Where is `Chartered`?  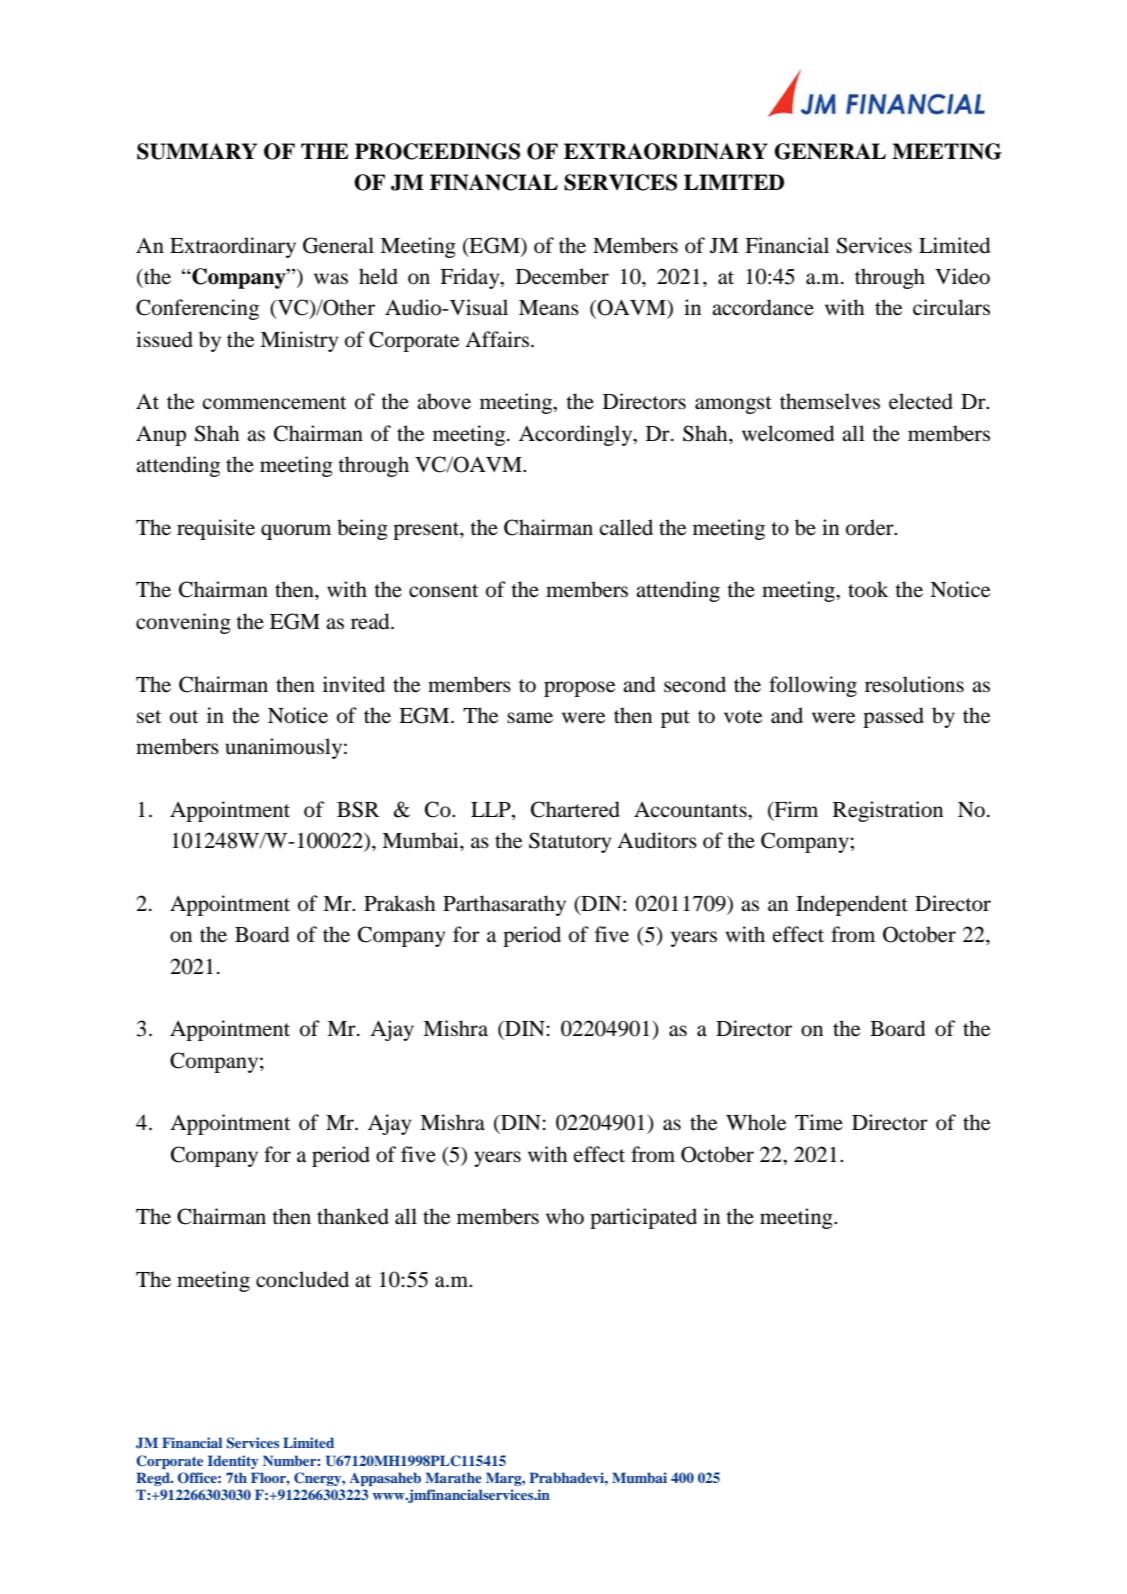
Chartered is located at coordinates (575, 809).
